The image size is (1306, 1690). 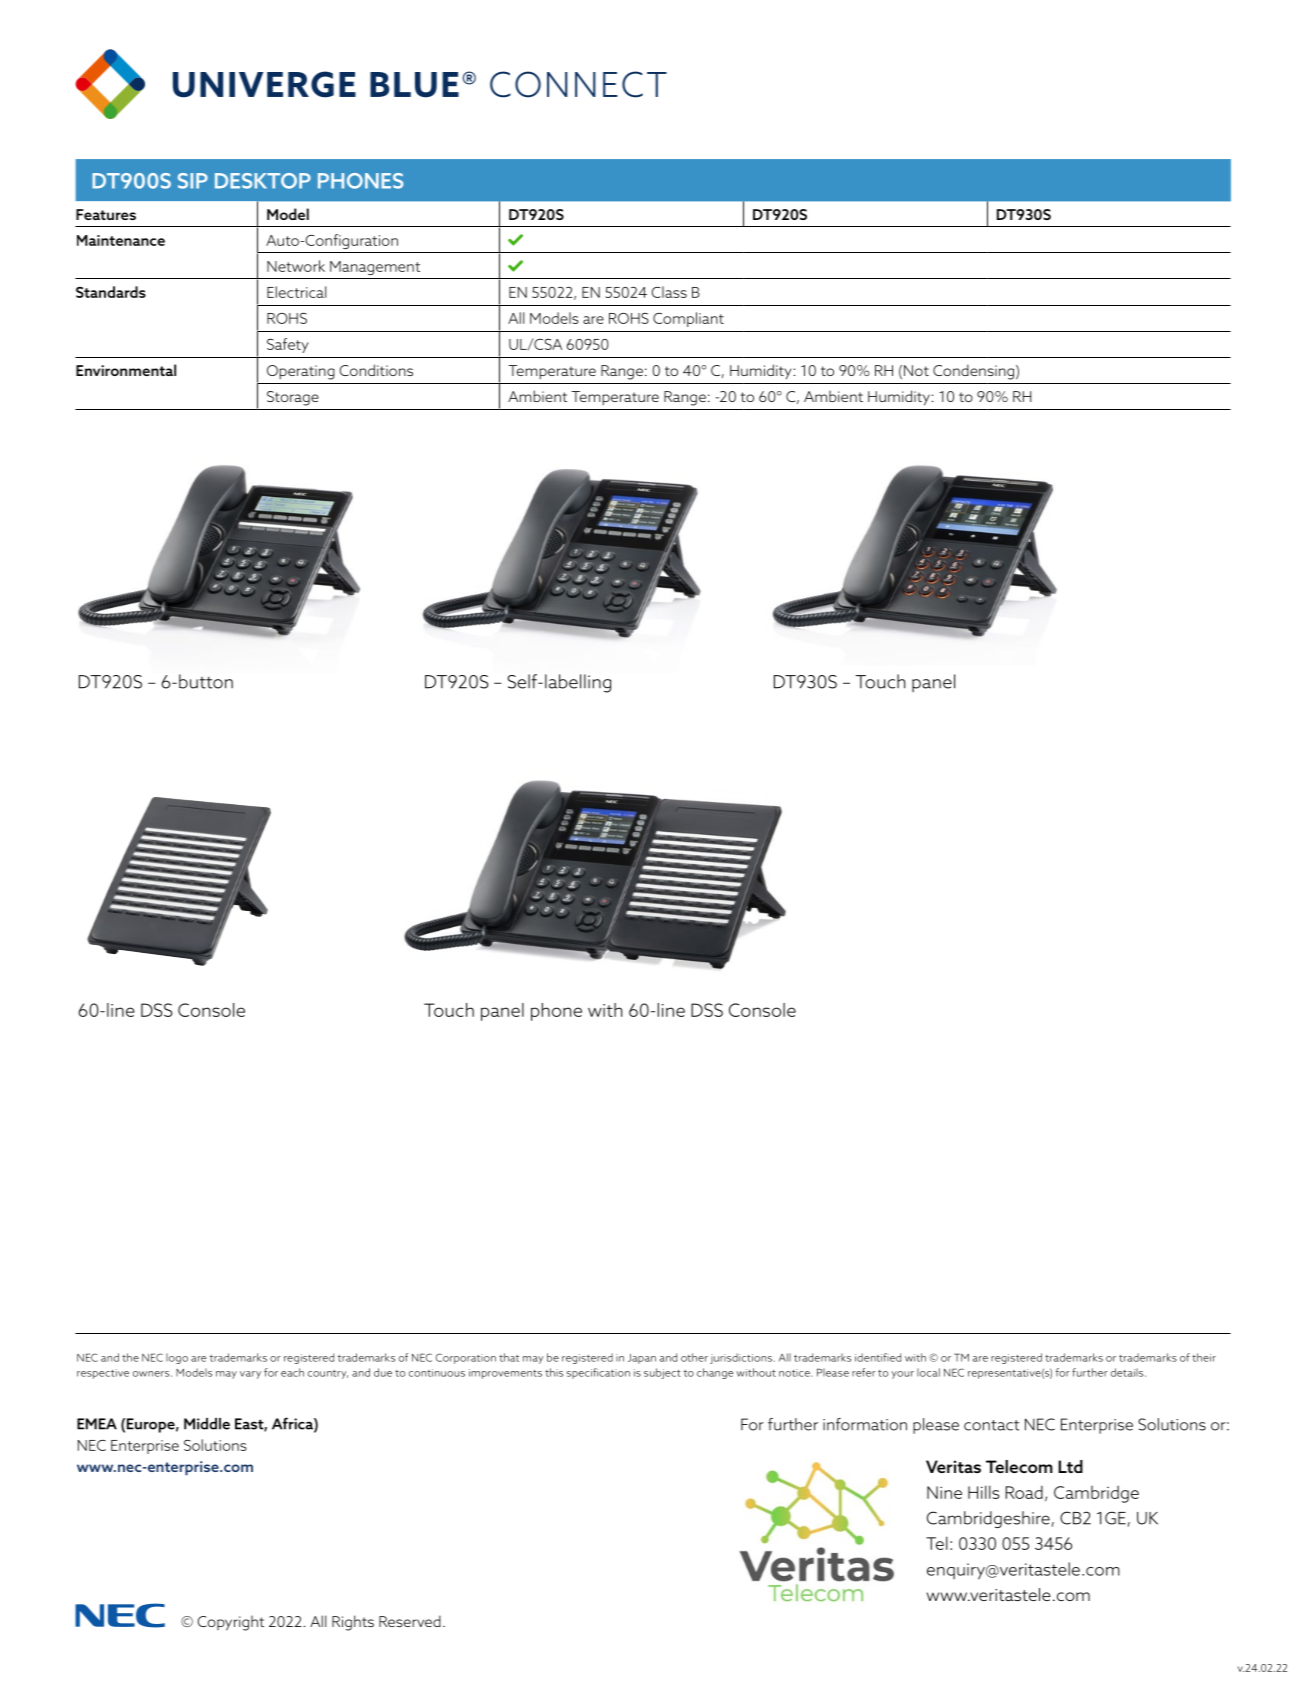 What do you see at coordinates (928, 1372) in the screenshot?
I see `local` at bounding box center [928, 1372].
